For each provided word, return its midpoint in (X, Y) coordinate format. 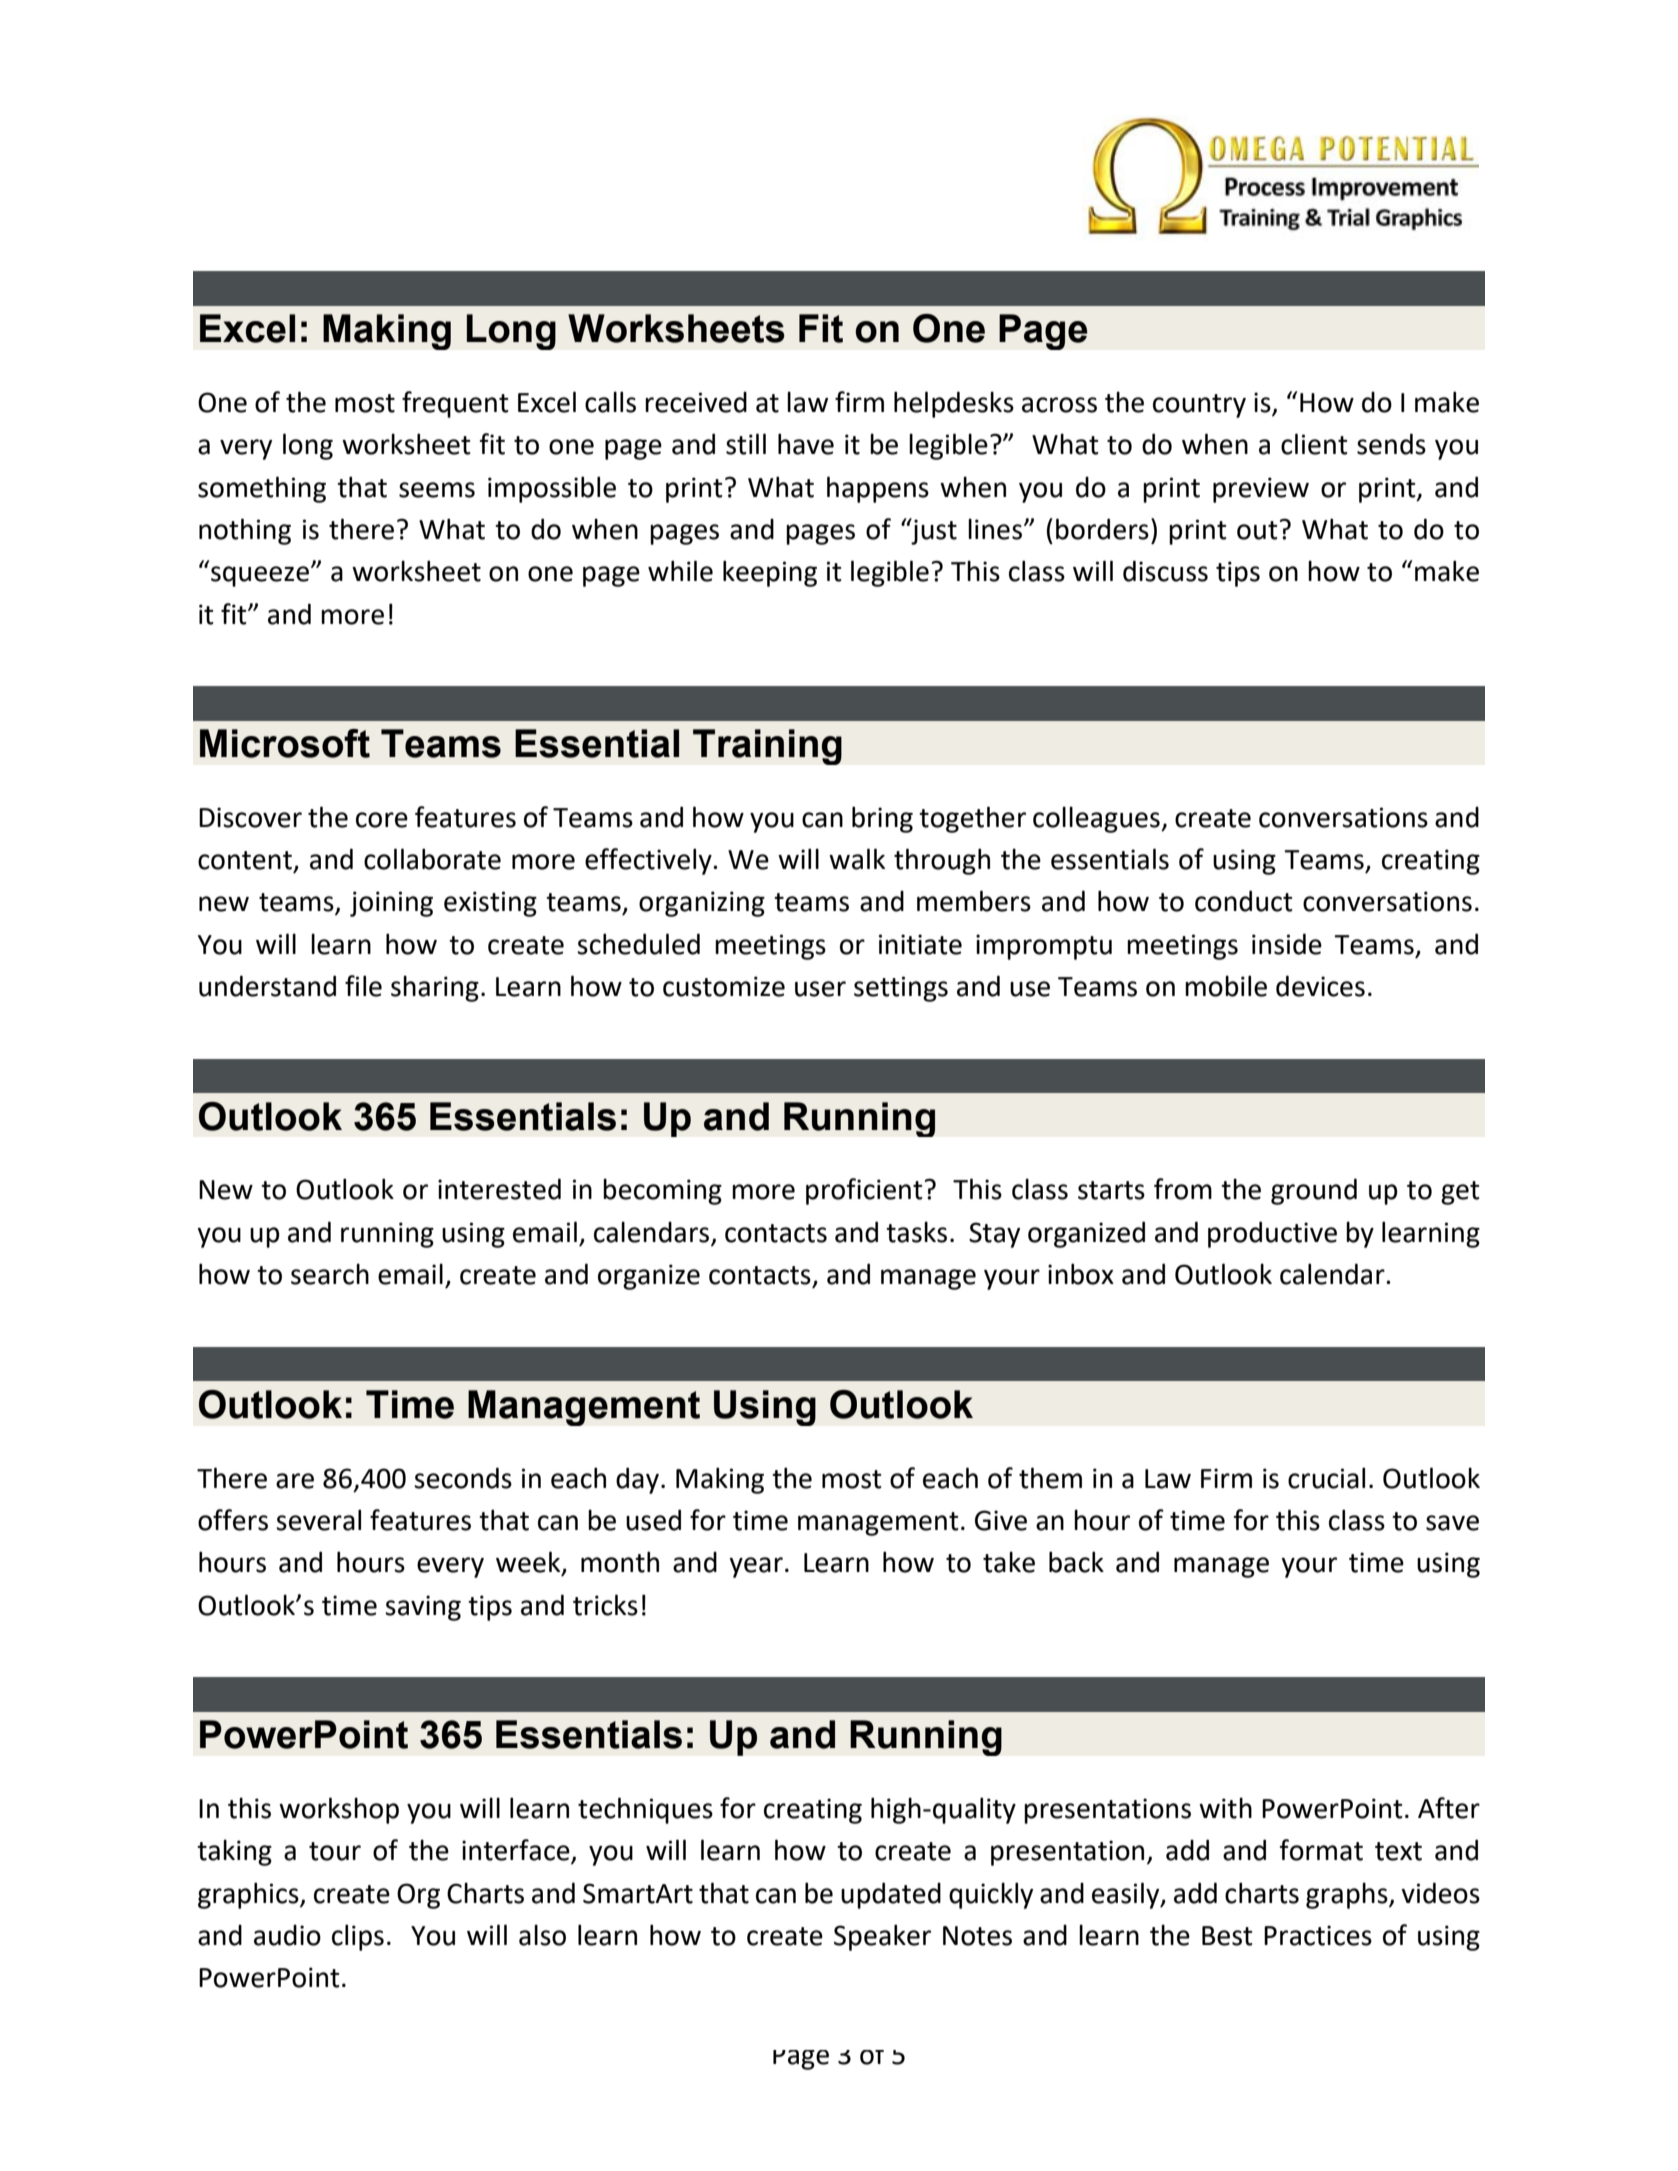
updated (891, 1895)
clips (358, 1937)
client (1314, 444)
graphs (1348, 1895)
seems (437, 490)
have (806, 444)
